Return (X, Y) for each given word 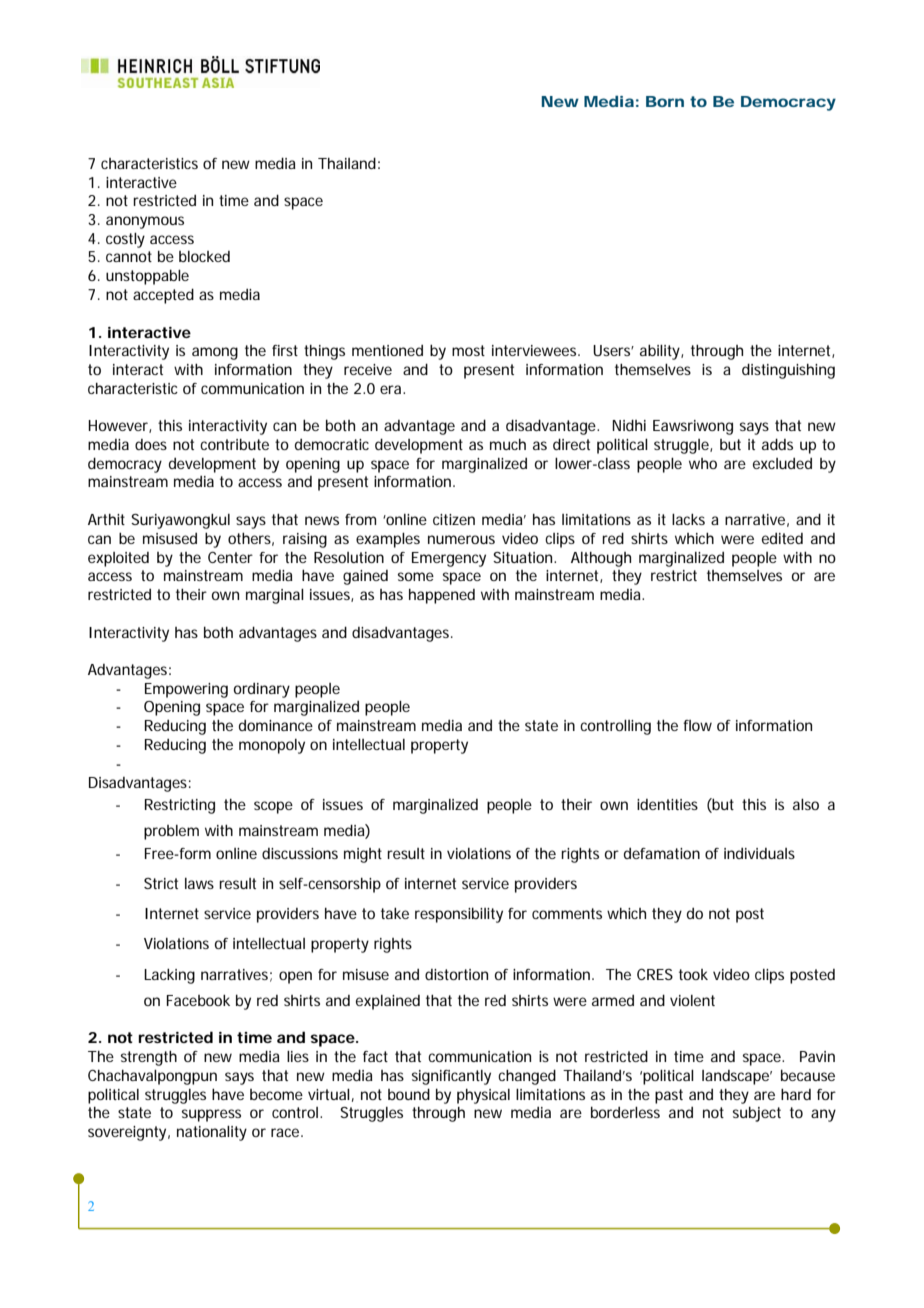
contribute (234, 444)
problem (171, 832)
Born (665, 101)
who (703, 463)
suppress (211, 1115)
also (806, 804)
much (508, 444)
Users (613, 350)
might (363, 855)
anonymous (145, 222)
